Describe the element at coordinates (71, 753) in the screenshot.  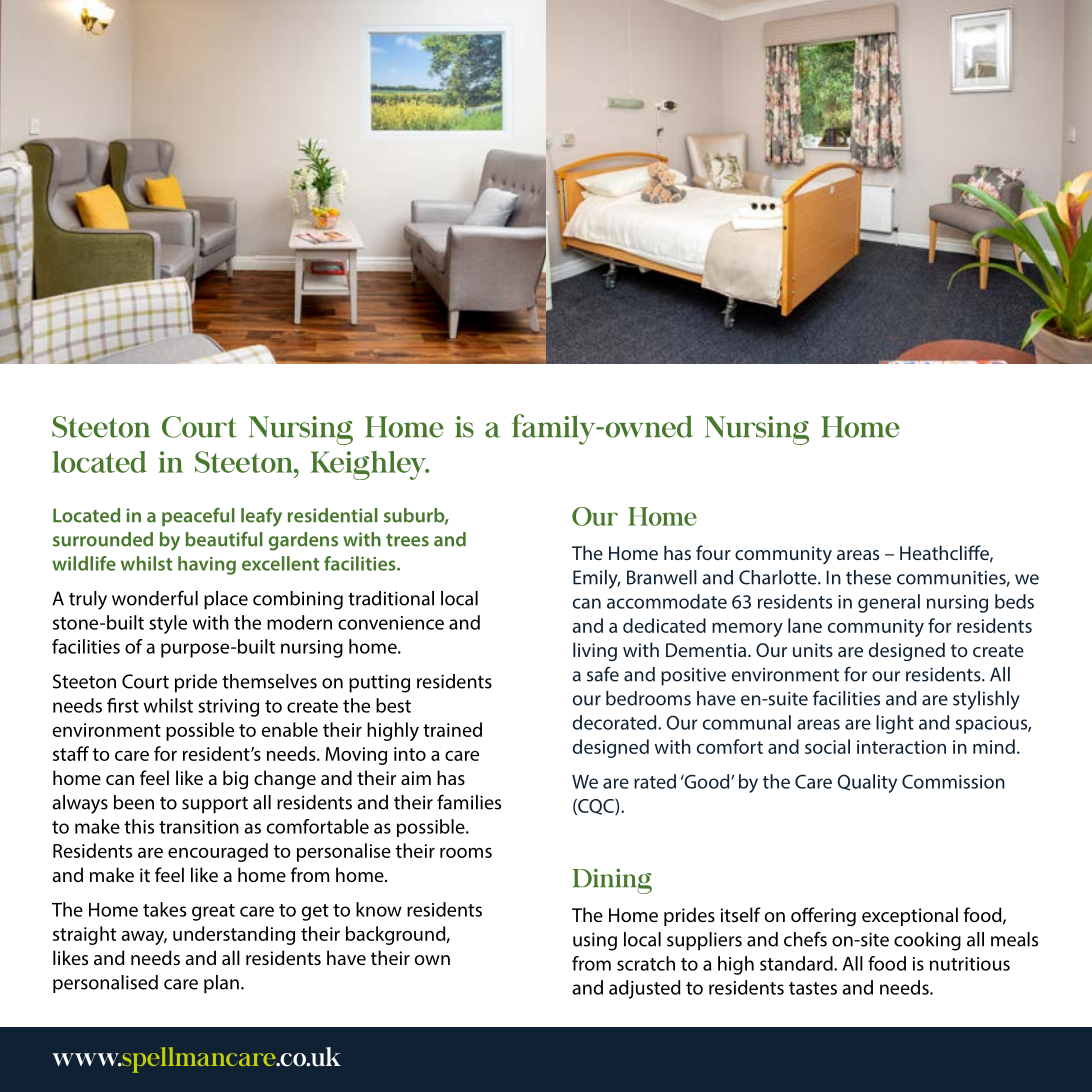
I see `staff` at that location.
